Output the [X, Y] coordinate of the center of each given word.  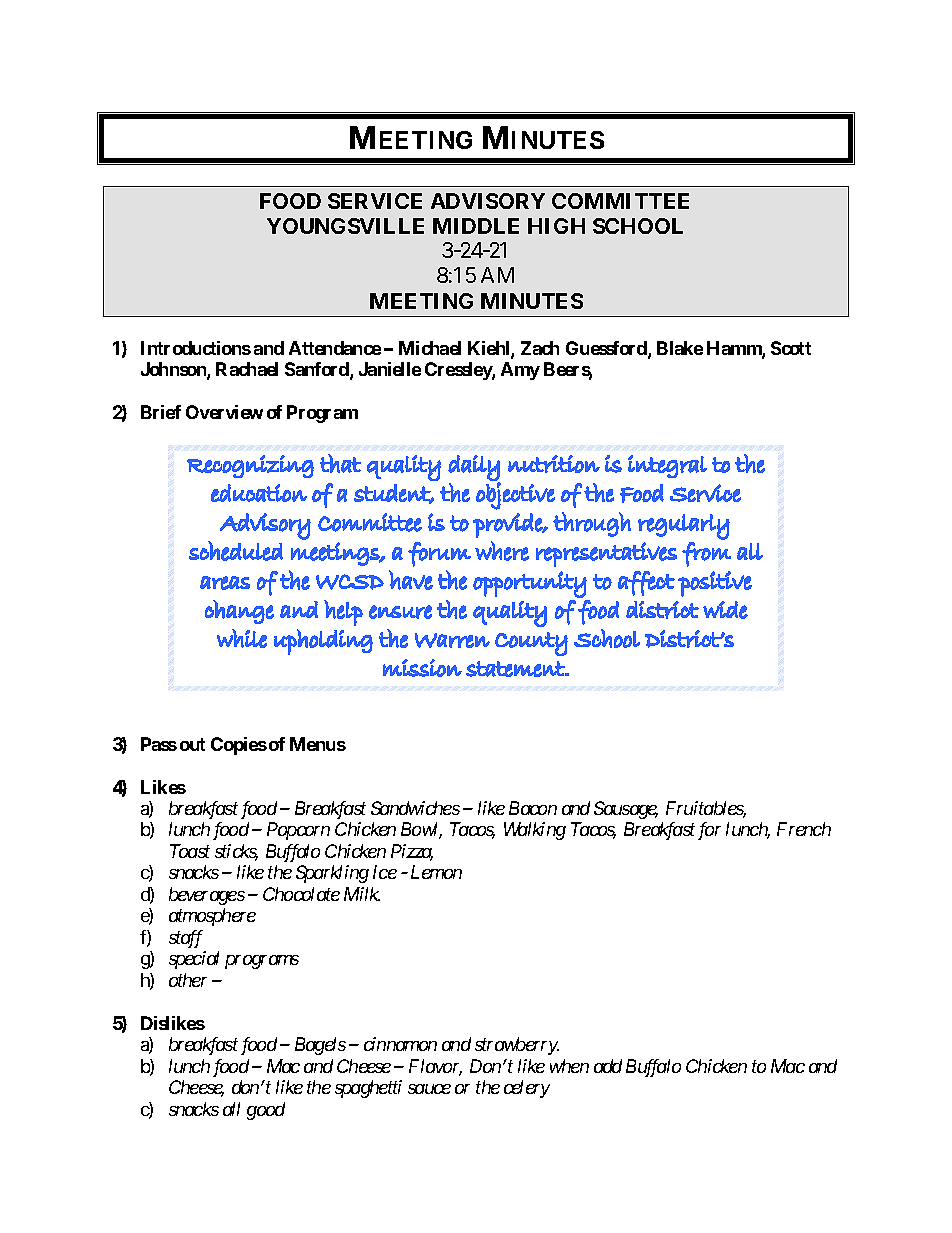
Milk [362, 894]
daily [474, 469]
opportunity [530, 584]
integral [667, 466]
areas [225, 583]
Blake [680, 348]
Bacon [533, 808]
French [804, 829]
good [266, 1111]
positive [715, 584]
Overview [224, 412]
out [192, 744]
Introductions [196, 348]
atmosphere [212, 917]
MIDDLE [476, 226]
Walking [535, 831]
